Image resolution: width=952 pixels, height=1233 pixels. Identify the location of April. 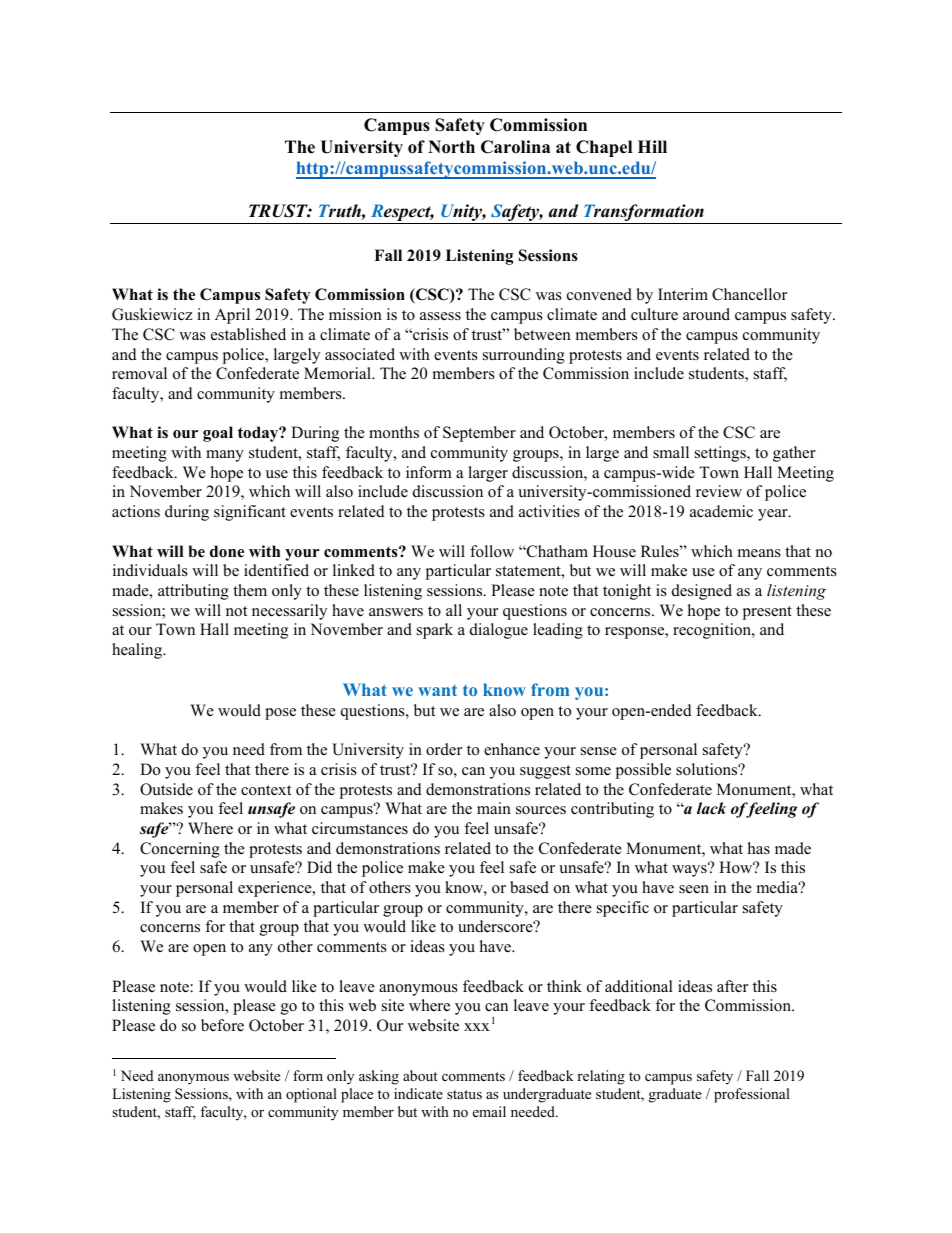
(232, 316).
